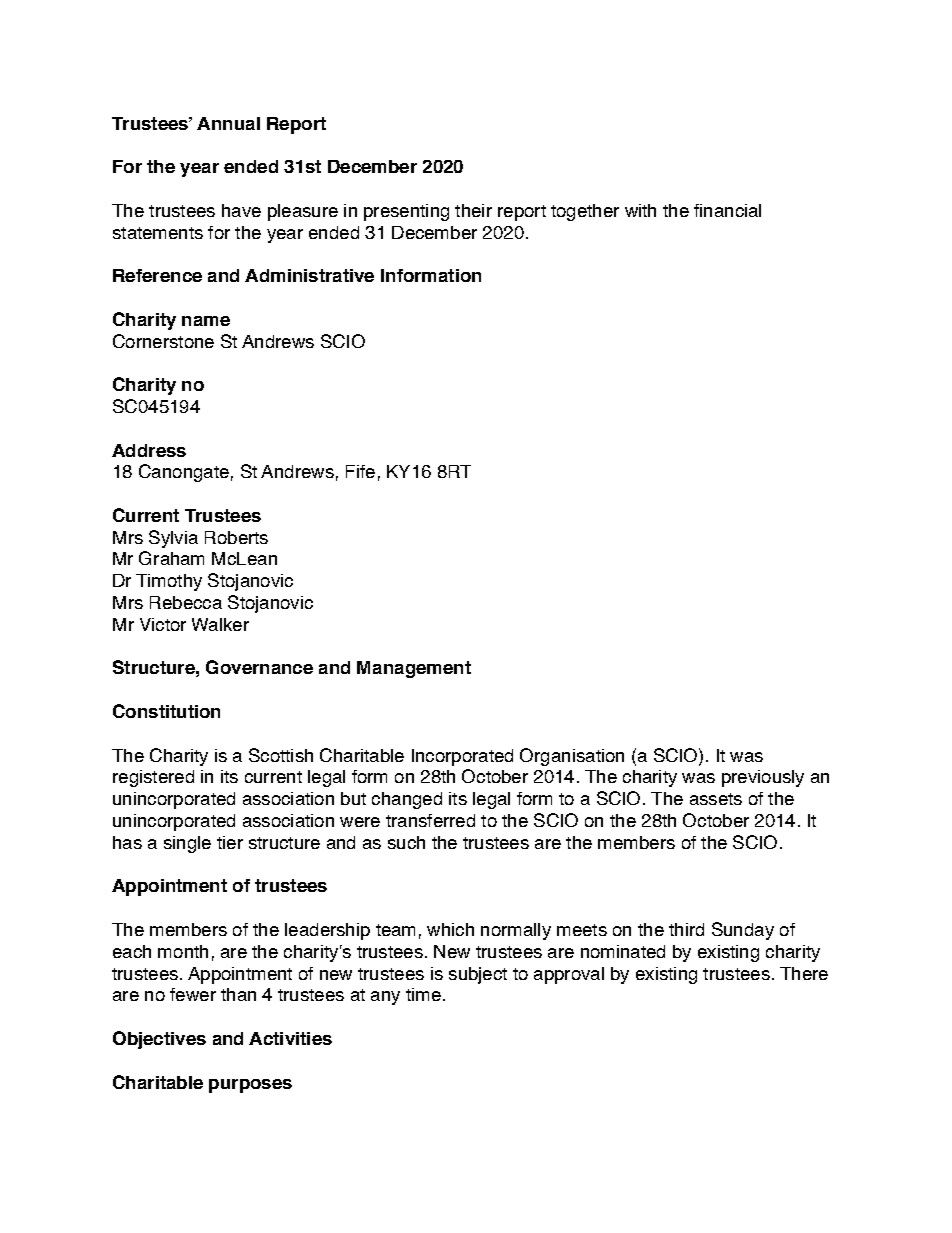 The image size is (952, 1233). What do you see at coordinates (163, 341) in the image?
I see `Cornerstone` at bounding box center [163, 341].
